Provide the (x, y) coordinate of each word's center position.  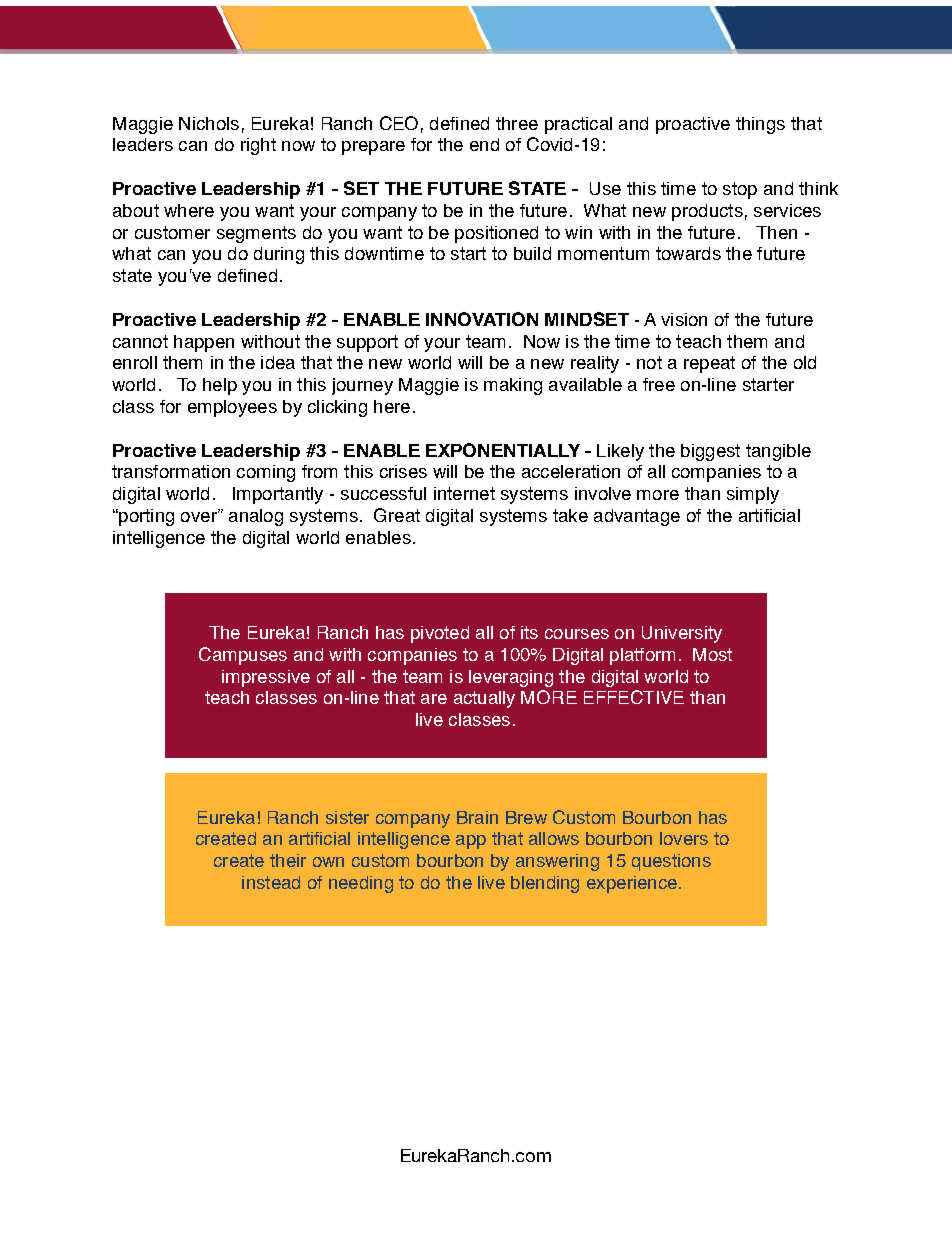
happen (204, 343)
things (760, 125)
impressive (266, 678)
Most (712, 654)
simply (753, 495)
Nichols (209, 123)
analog (256, 517)
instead (271, 882)
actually (484, 699)
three (517, 123)
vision (684, 319)
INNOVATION (482, 319)
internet (464, 493)
